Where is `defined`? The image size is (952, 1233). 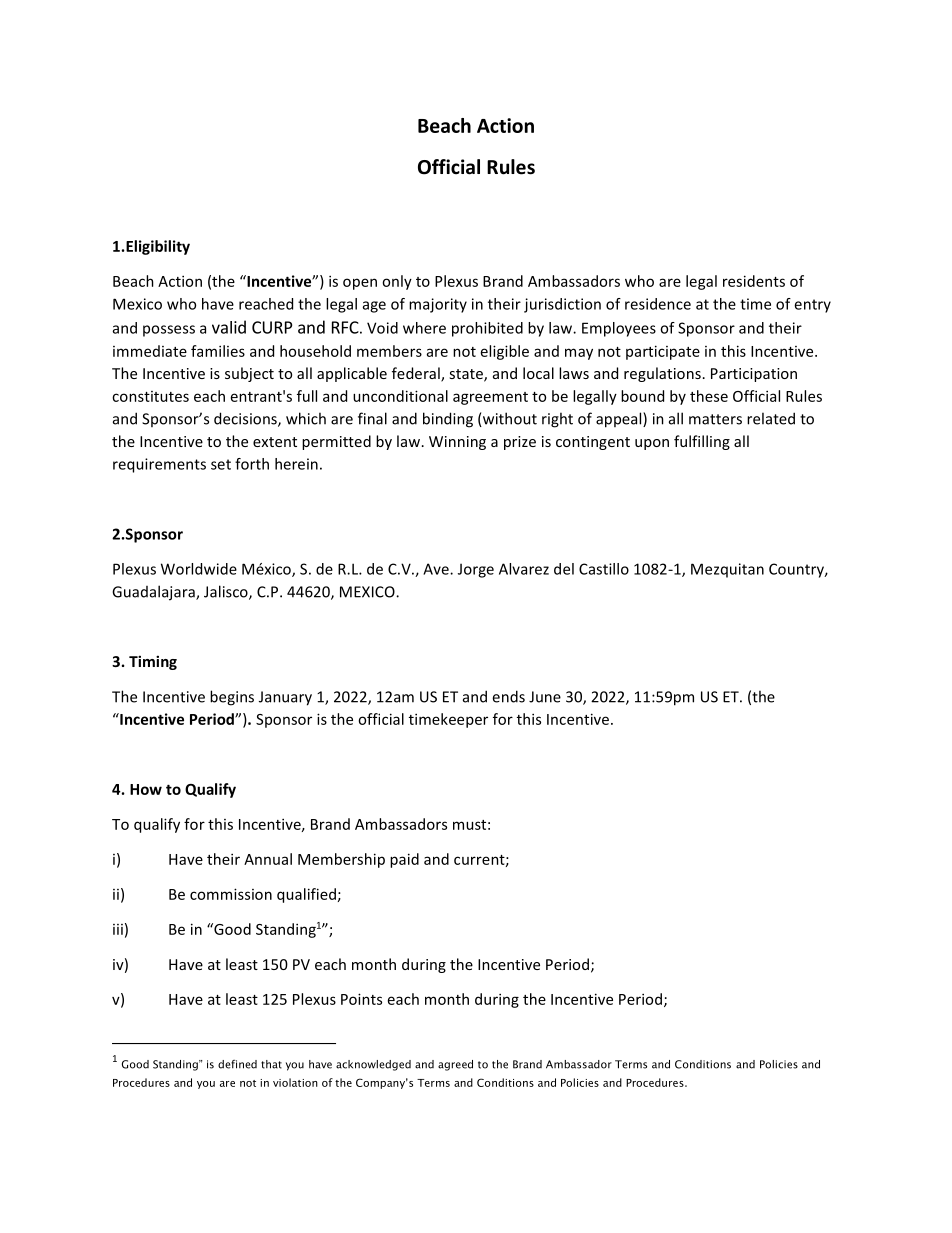
defined is located at coordinates (237, 1064).
